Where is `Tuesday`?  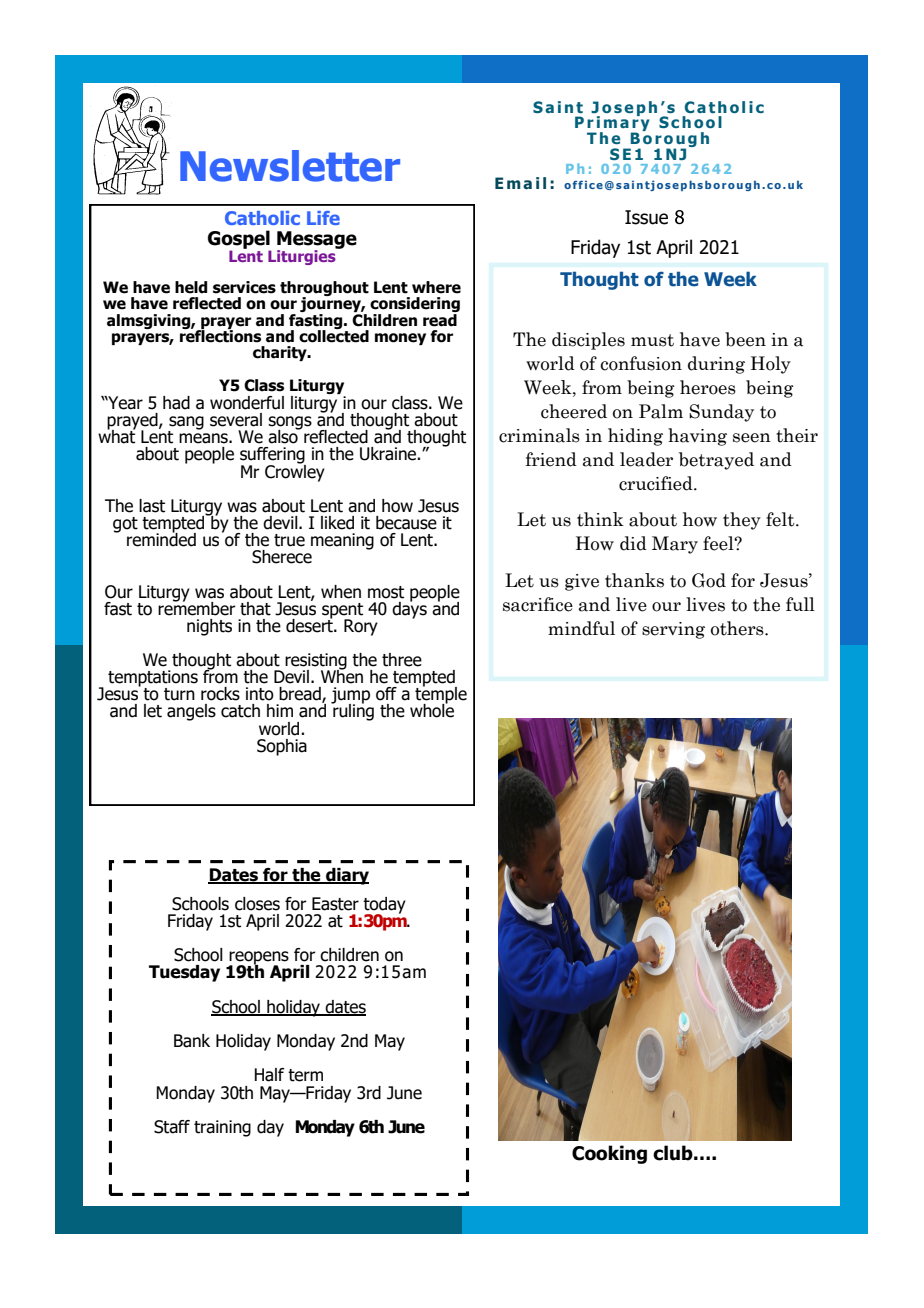 Tuesday is located at coordinates (184, 973).
